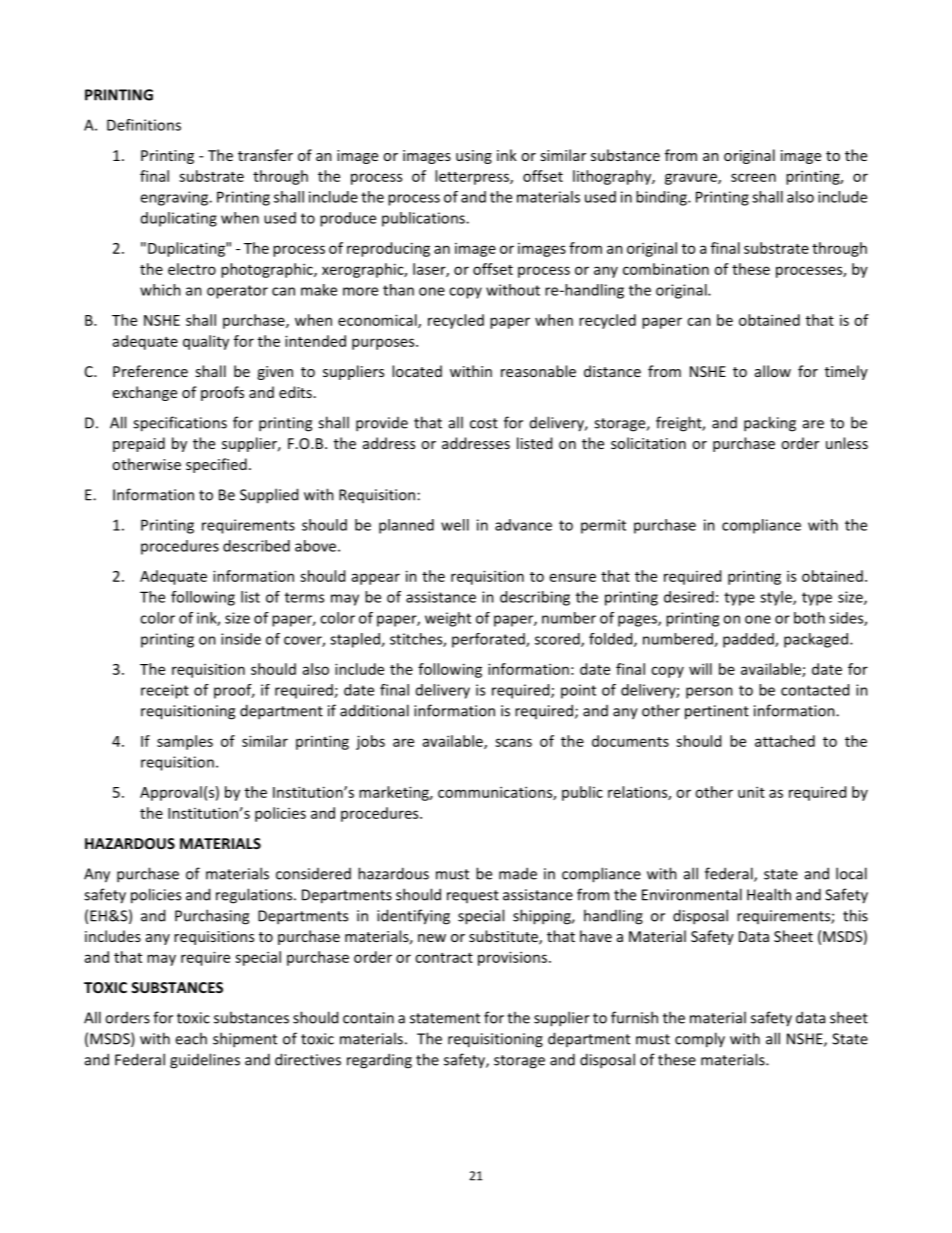 This page has height=1233, width=952. Describe the element at coordinates (535, 598) in the page. I see `describing` at that location.
